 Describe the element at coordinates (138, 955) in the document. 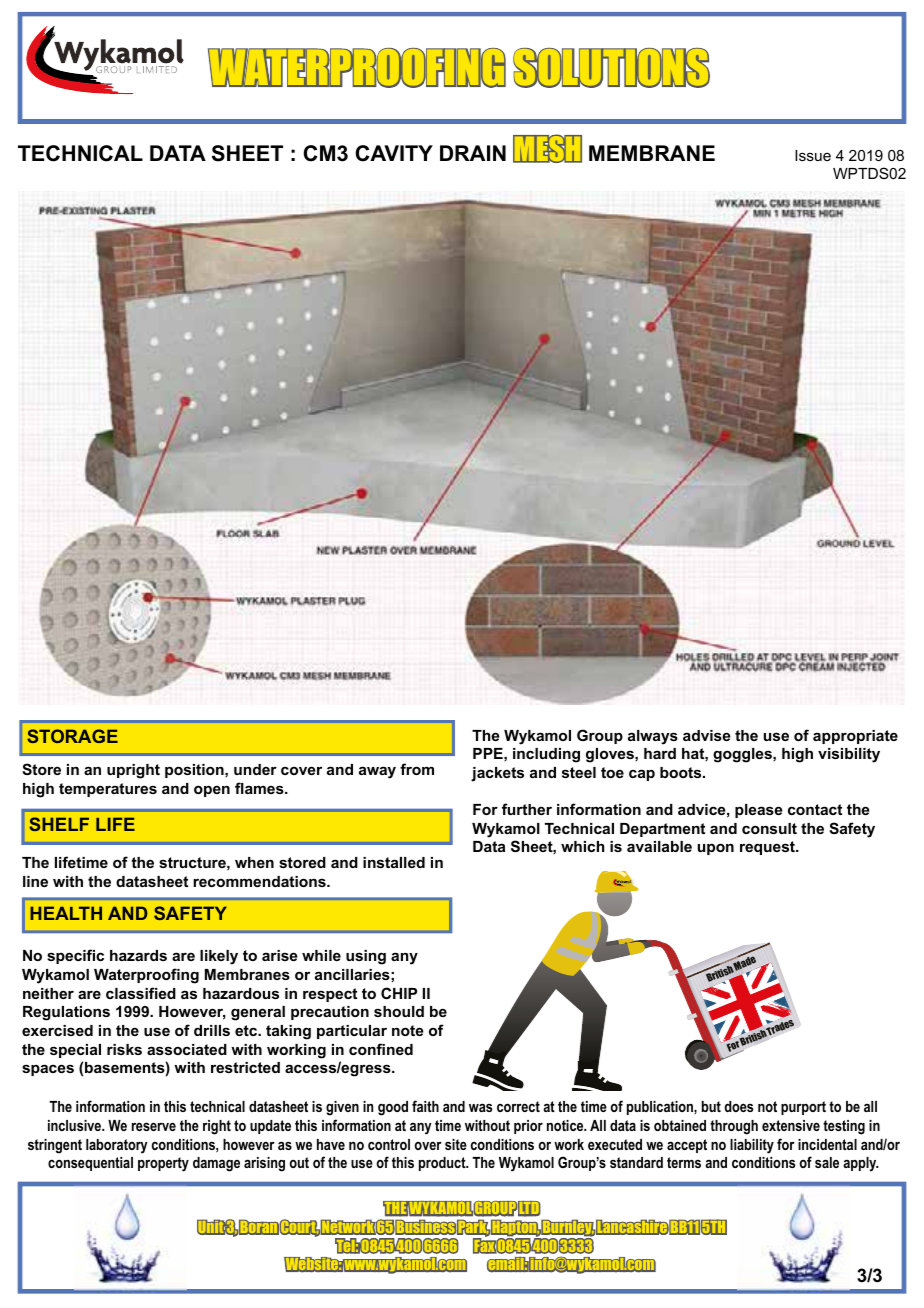

I see `hazards` at that location.
